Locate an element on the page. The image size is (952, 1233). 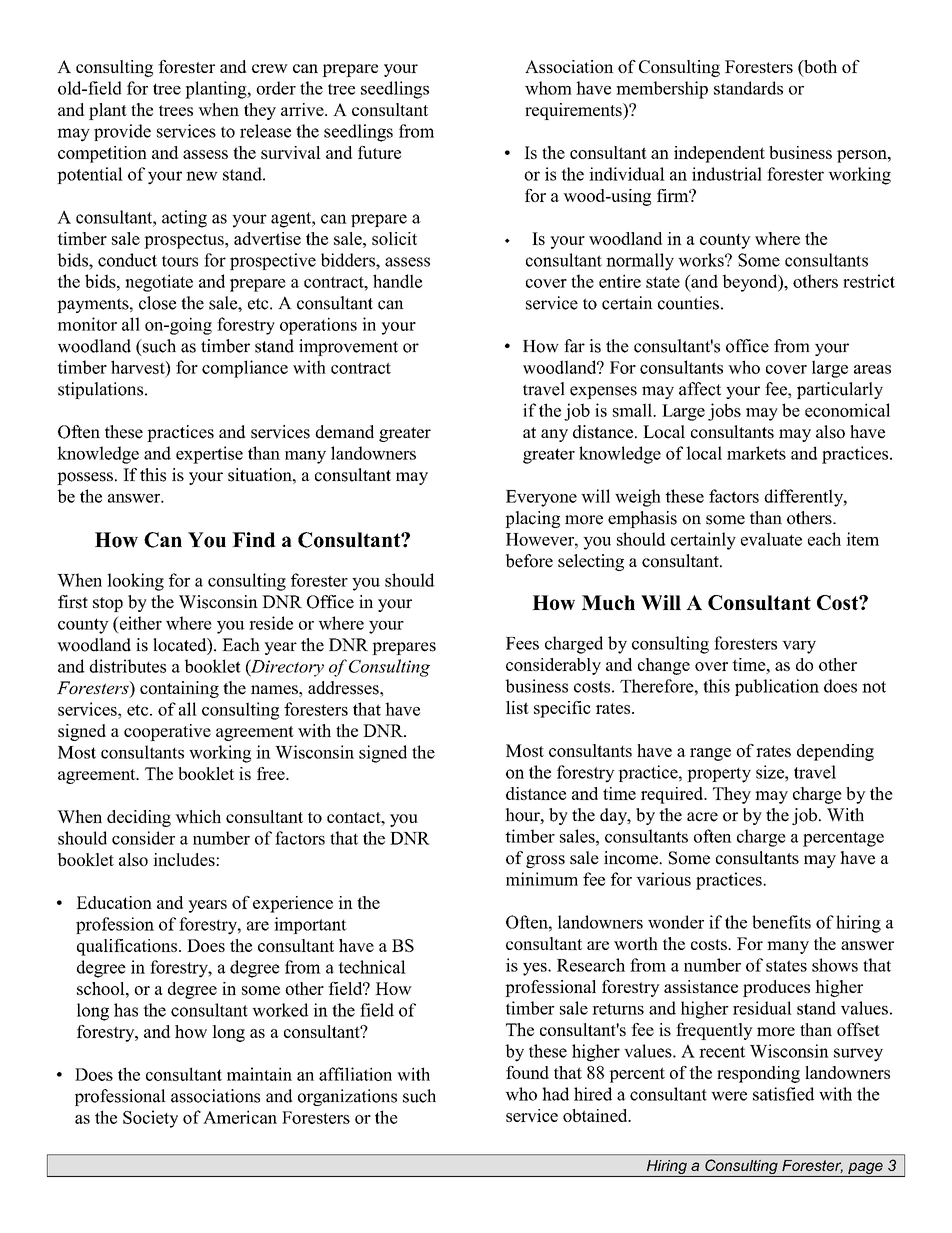
independent is located at coordinates (719, 154).
